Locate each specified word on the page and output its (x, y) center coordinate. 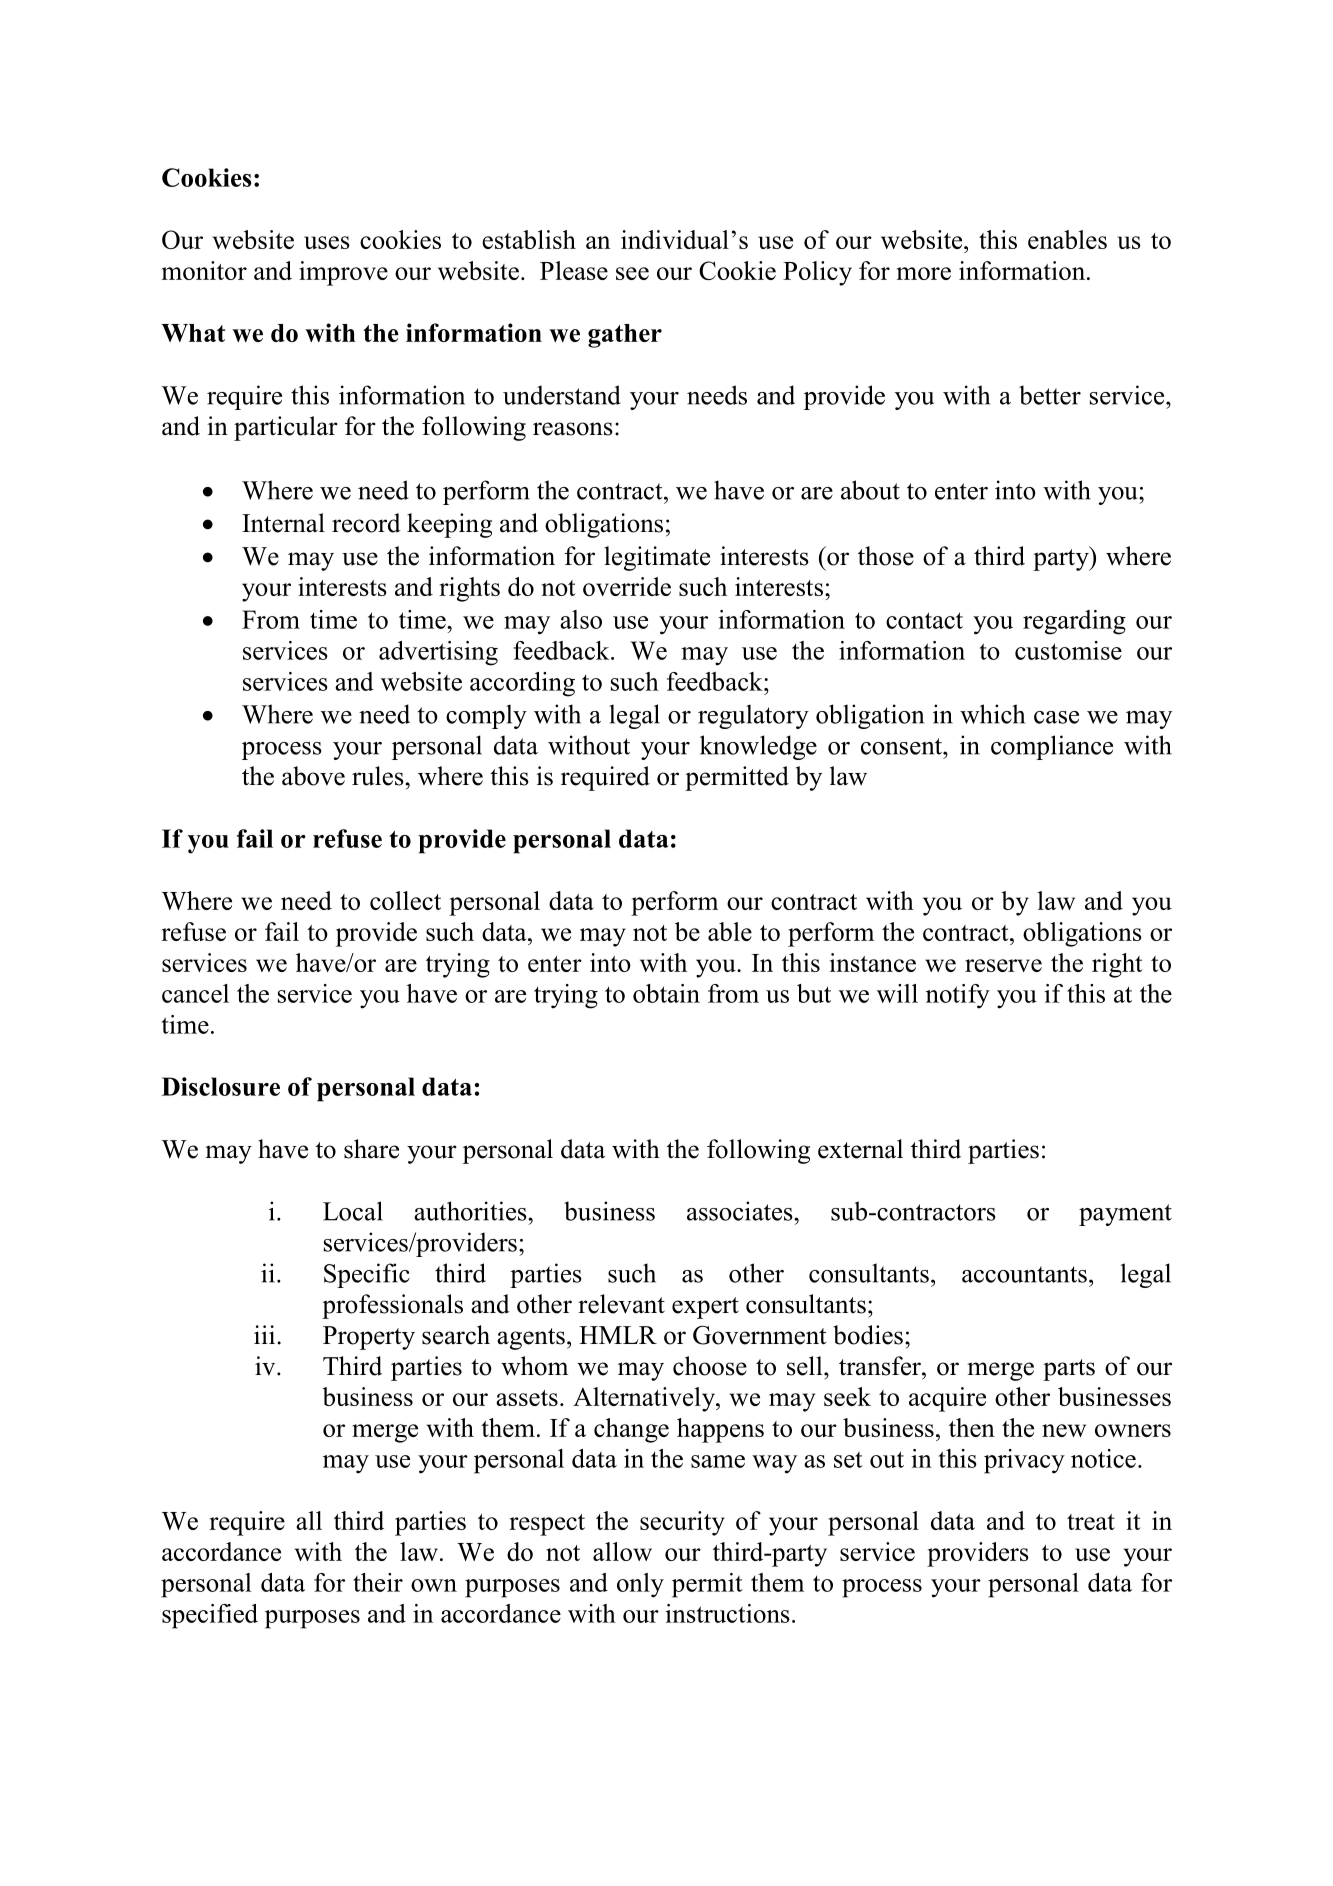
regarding (1074, 622)
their (378, 1582)
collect (405, 900)
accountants (1024, 1274)
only (640, 1585)
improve (343, 273)
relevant (621, 1304)
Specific (367, 1275)
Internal (283, 523)
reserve (1003, 965)
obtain (666, 993)
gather (625, 336)
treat (1091, 1522)
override (627, 586)
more (924, 273)
